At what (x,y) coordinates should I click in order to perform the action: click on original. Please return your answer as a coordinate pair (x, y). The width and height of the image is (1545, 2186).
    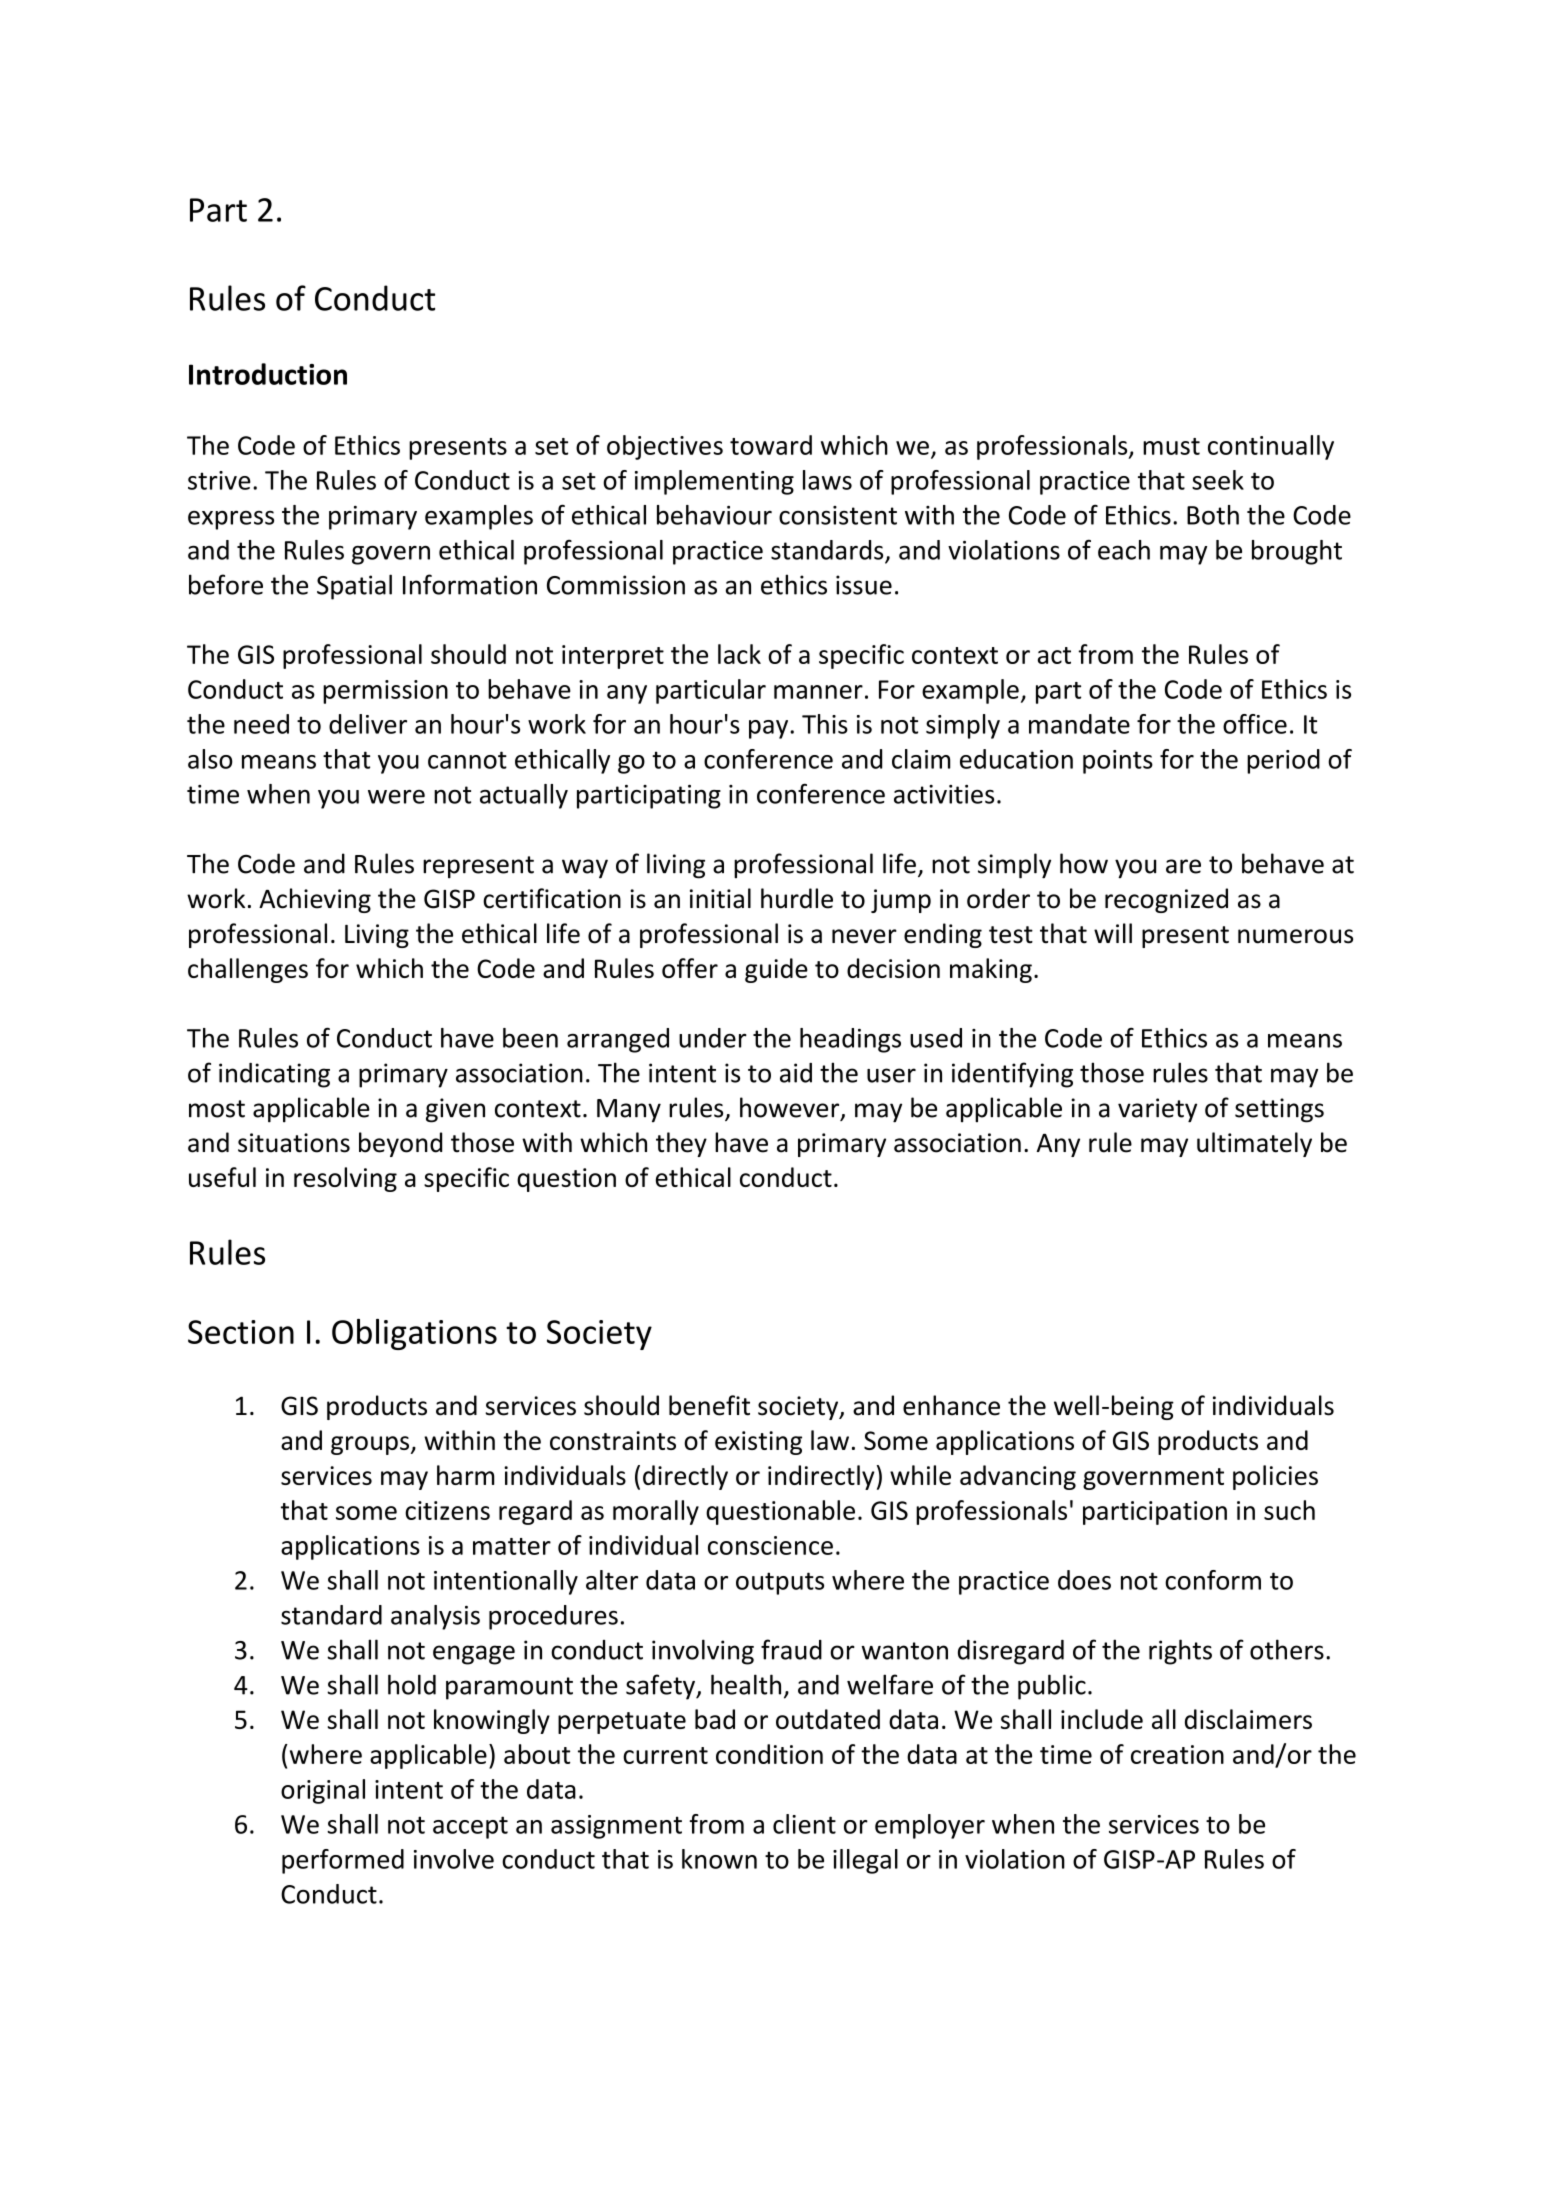
    Looking at the image, I should click on (323, 1791).
